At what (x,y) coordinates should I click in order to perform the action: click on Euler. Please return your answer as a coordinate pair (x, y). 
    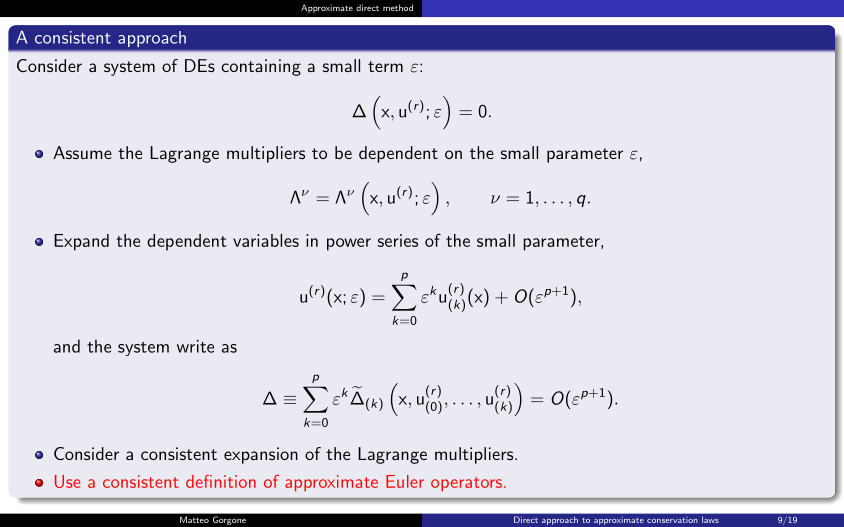
    Looking at the image, I should click on (405, 481).
